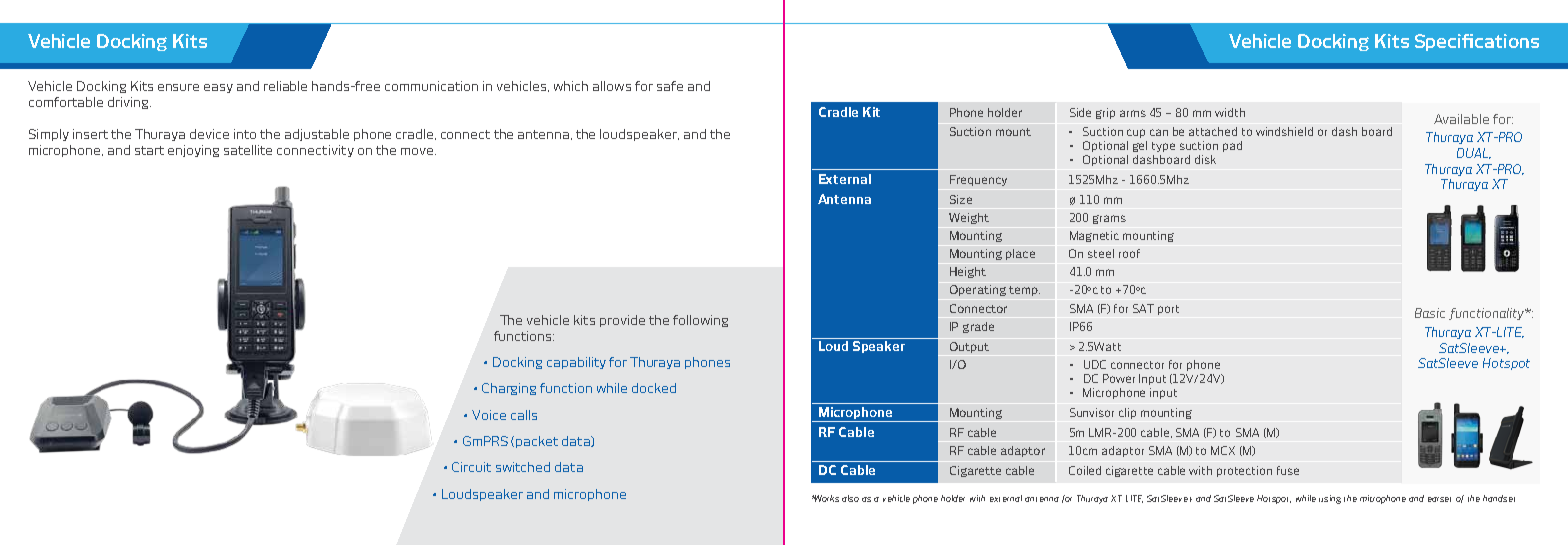 The width and height of the screenshot is (1568, 545). I want to click on provide, so click(622, 321).
